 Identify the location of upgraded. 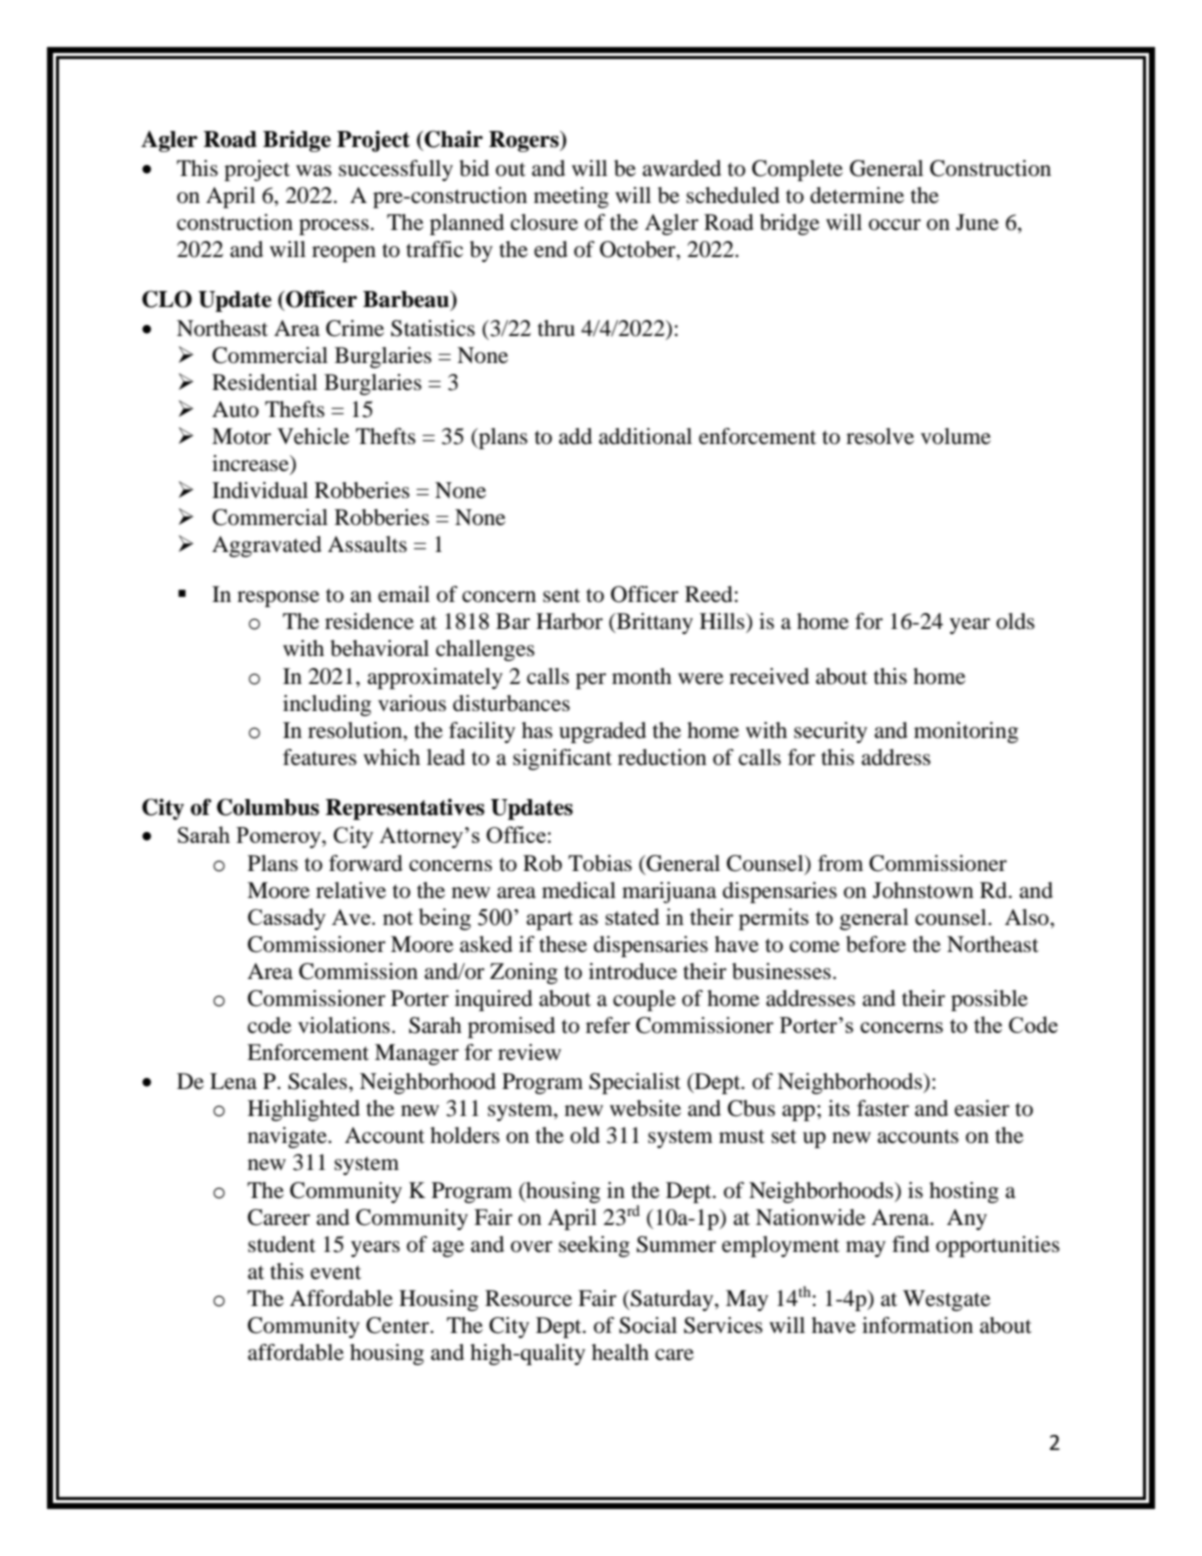
(602, 732).
